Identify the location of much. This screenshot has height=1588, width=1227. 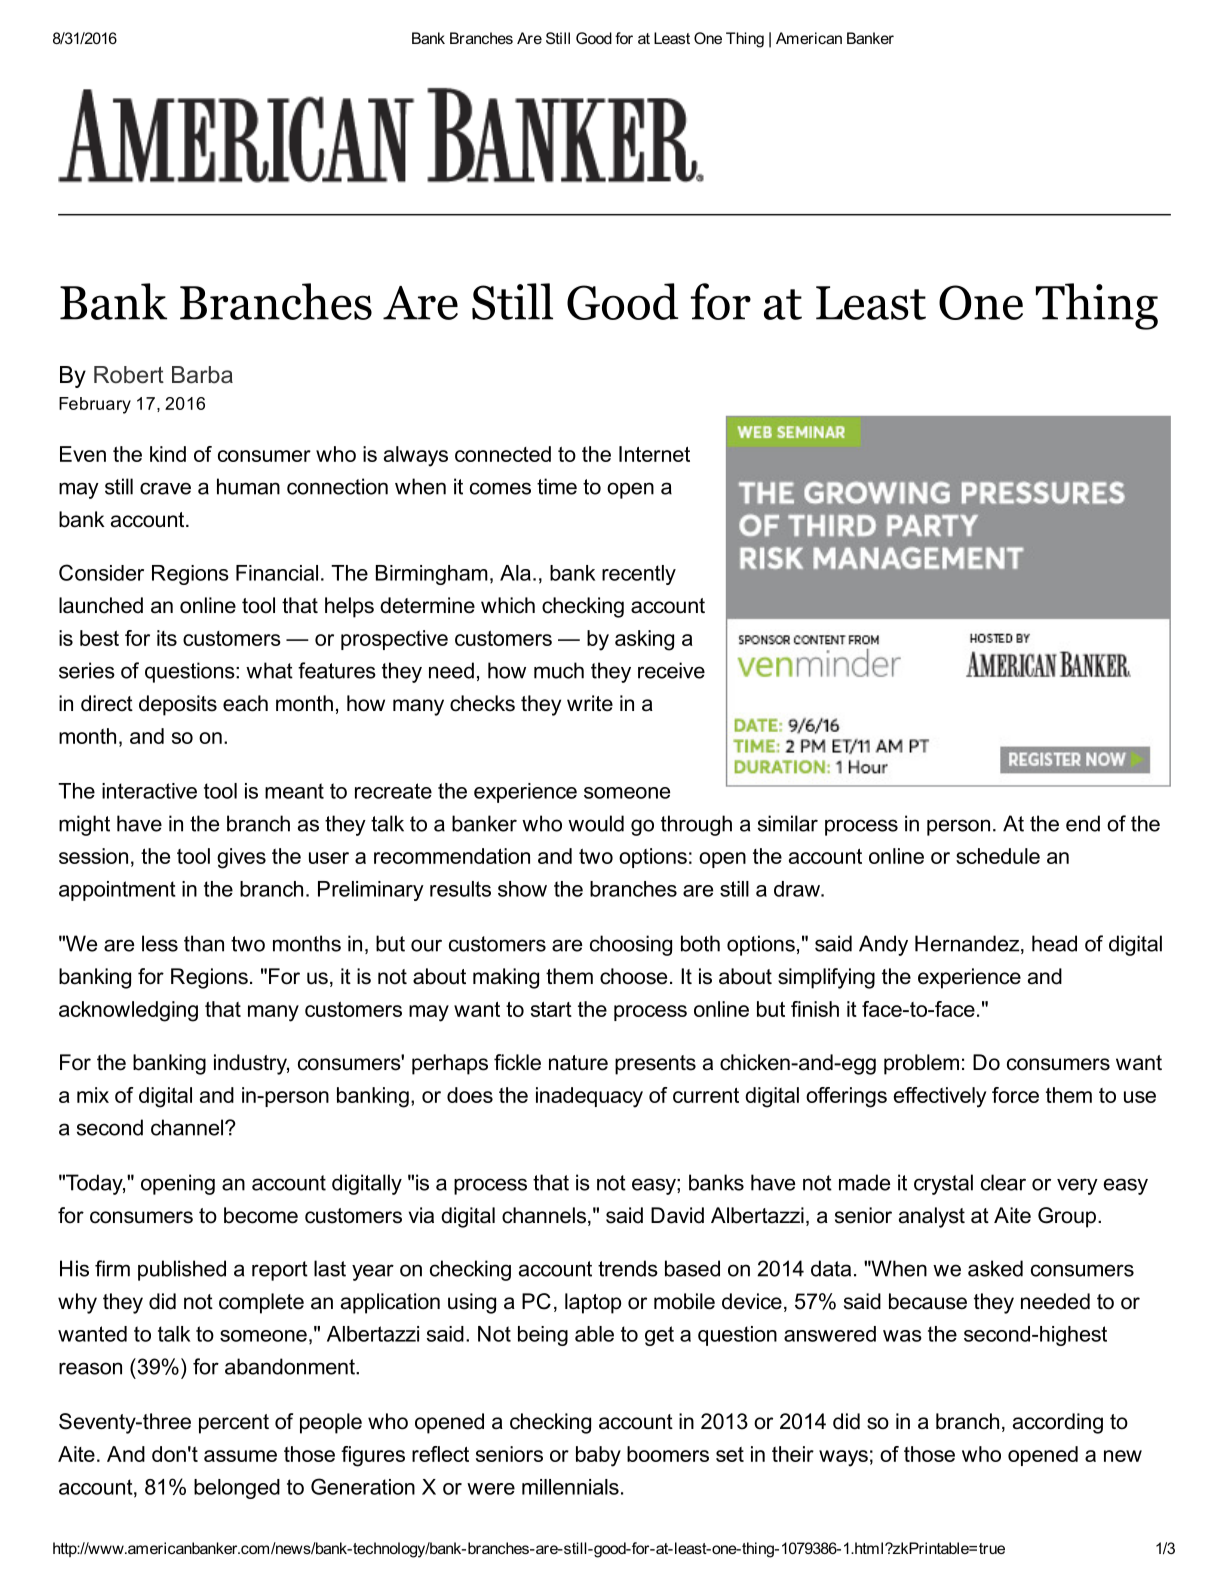
(559, 670).
